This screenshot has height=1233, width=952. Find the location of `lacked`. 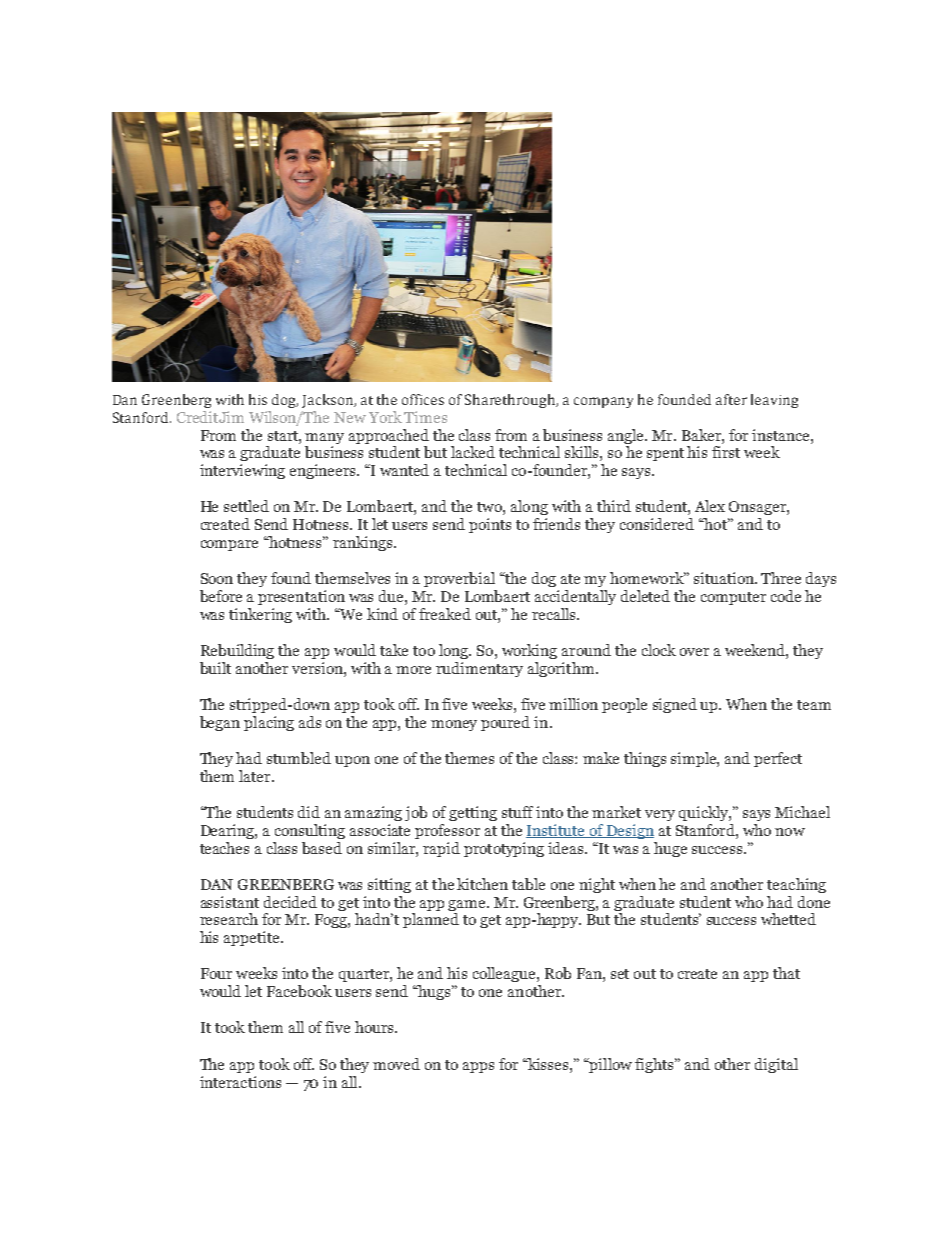

lacked is located at coordinates (473, 452).
